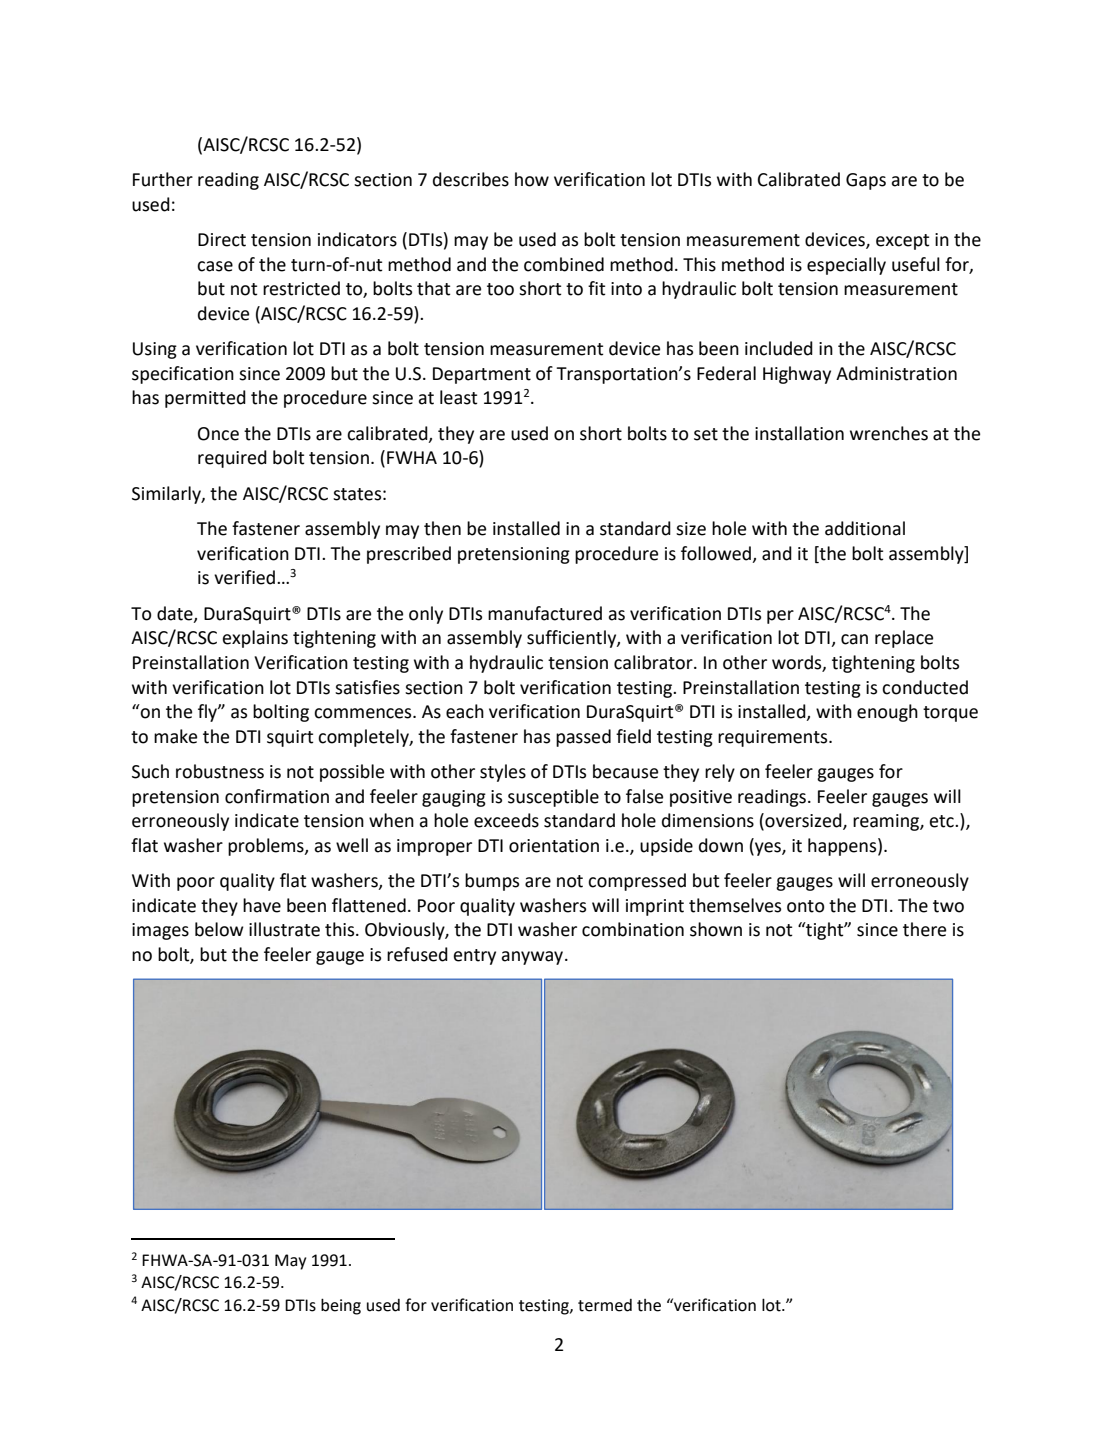 The image size is (1118, 1447). Describe the element at coordinates (222, 240) in the image. I see `Direct` at that location.
